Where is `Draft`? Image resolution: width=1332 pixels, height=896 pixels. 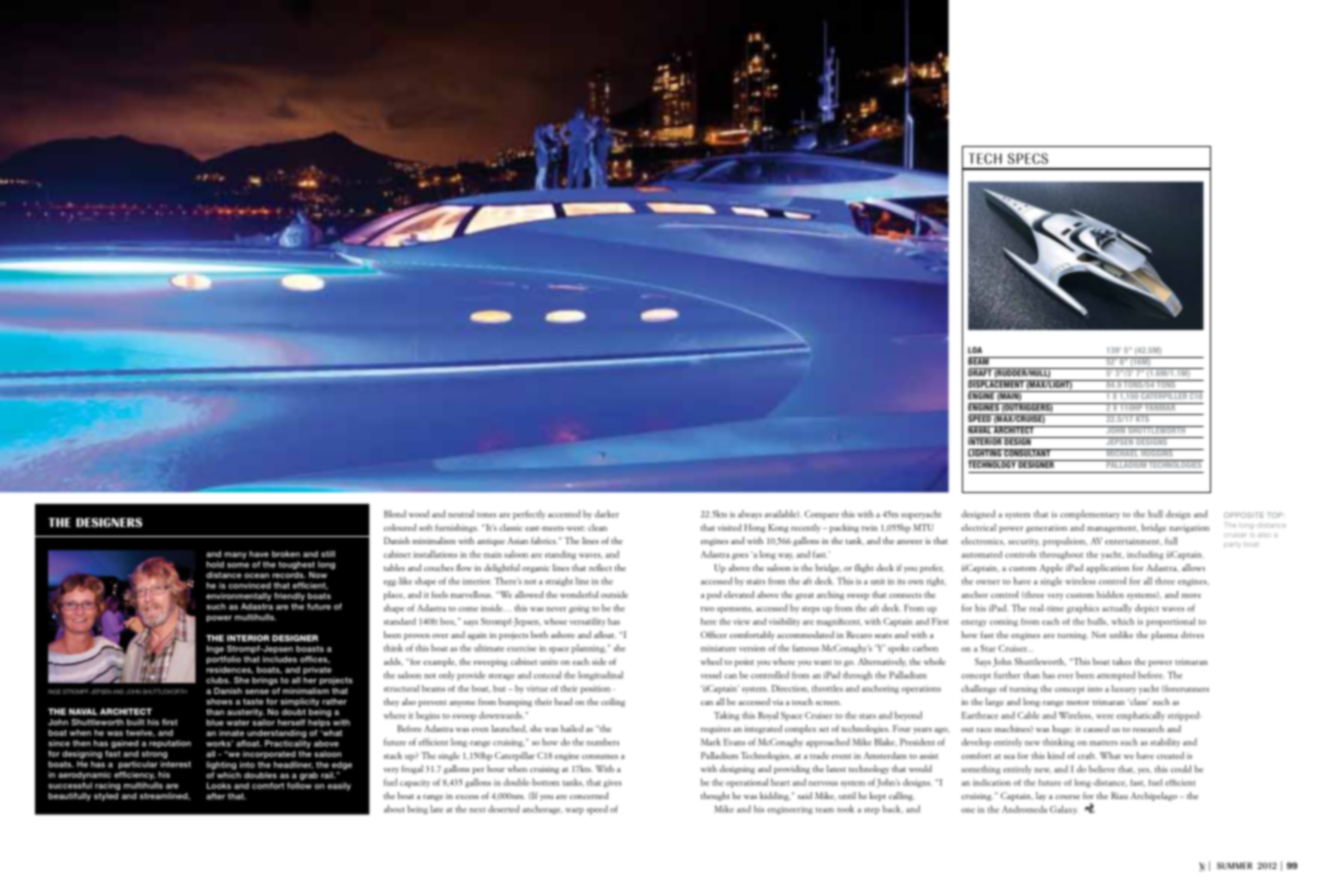 Draft is located at coordinates (981, 372).
